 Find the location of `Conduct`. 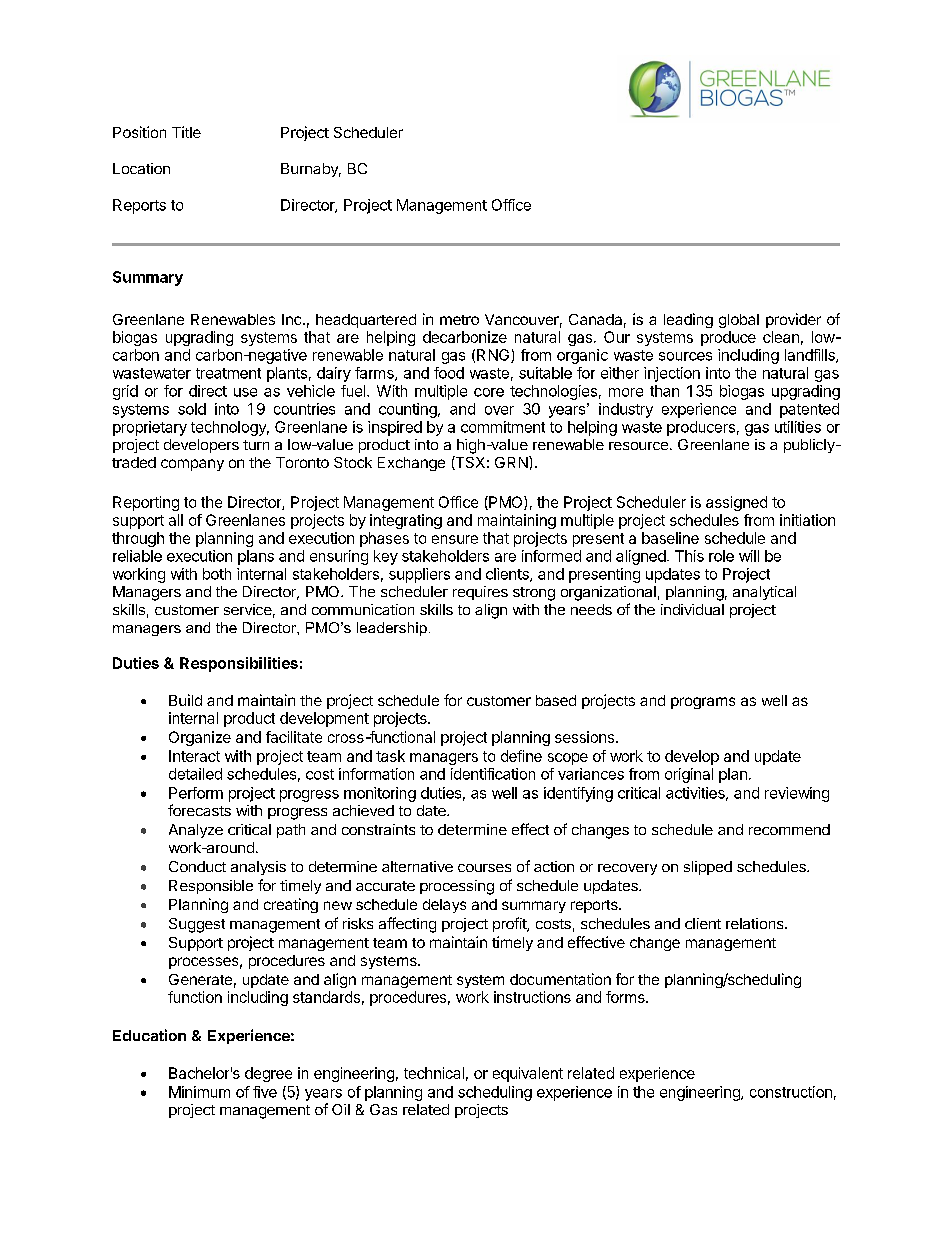

Conduct is located at coordinates (197, 866).
